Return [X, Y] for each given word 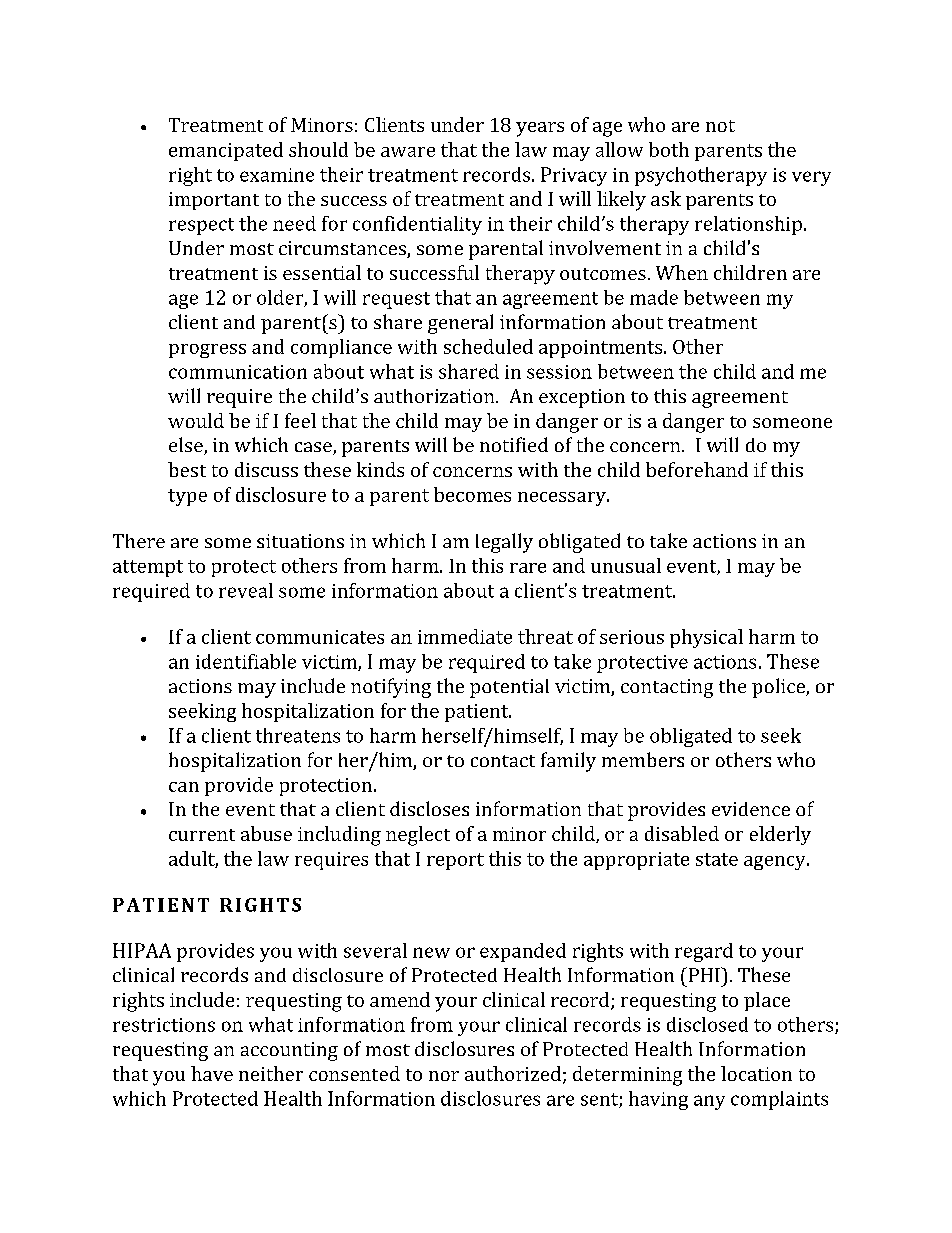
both [669, 149]
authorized [513, 1073]
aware [408, 152]
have [212, 1073]
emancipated [226, 151]
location [756, 1073]
